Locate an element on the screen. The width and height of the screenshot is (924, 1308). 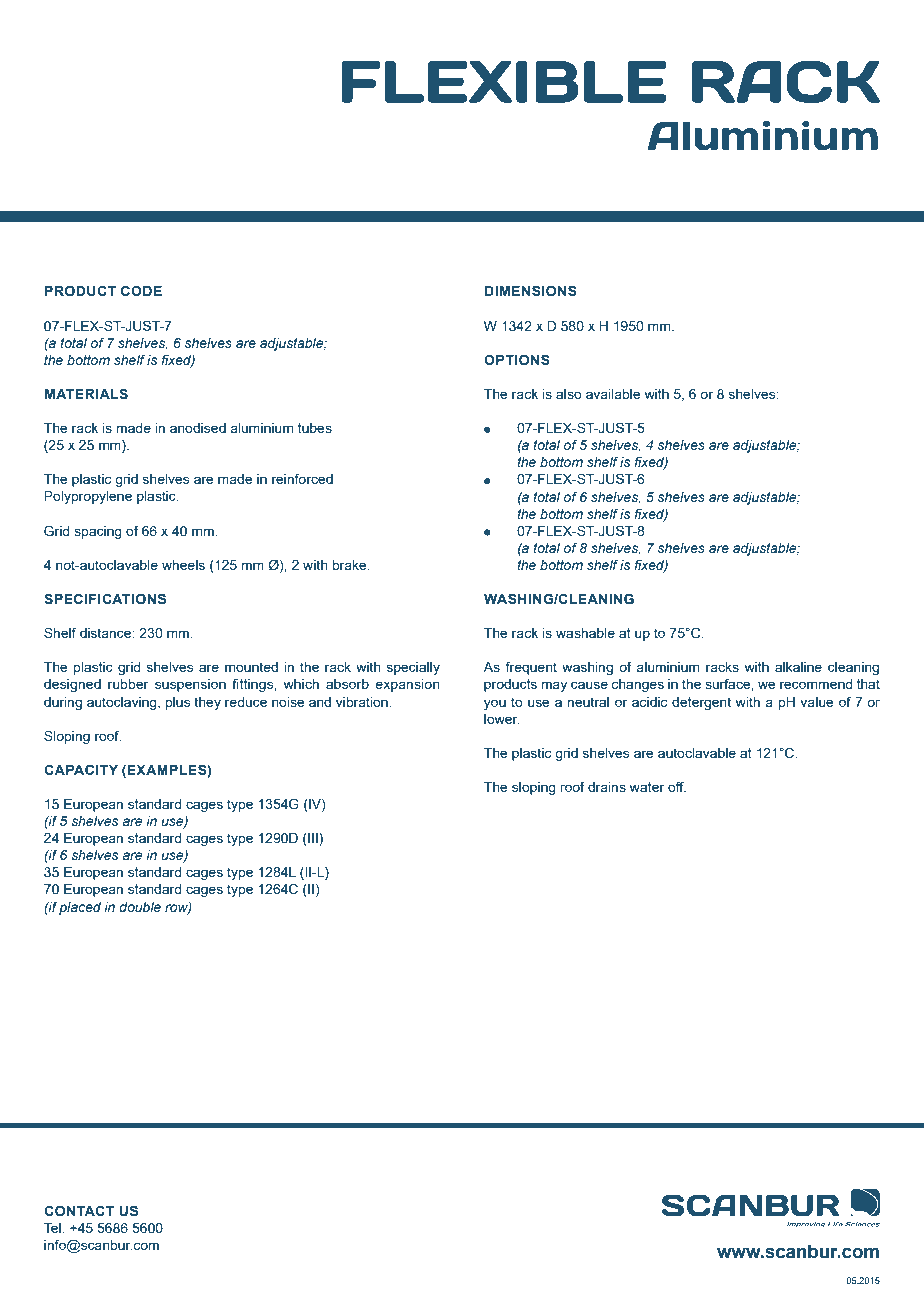
available is located at coordinates (613, 394).
